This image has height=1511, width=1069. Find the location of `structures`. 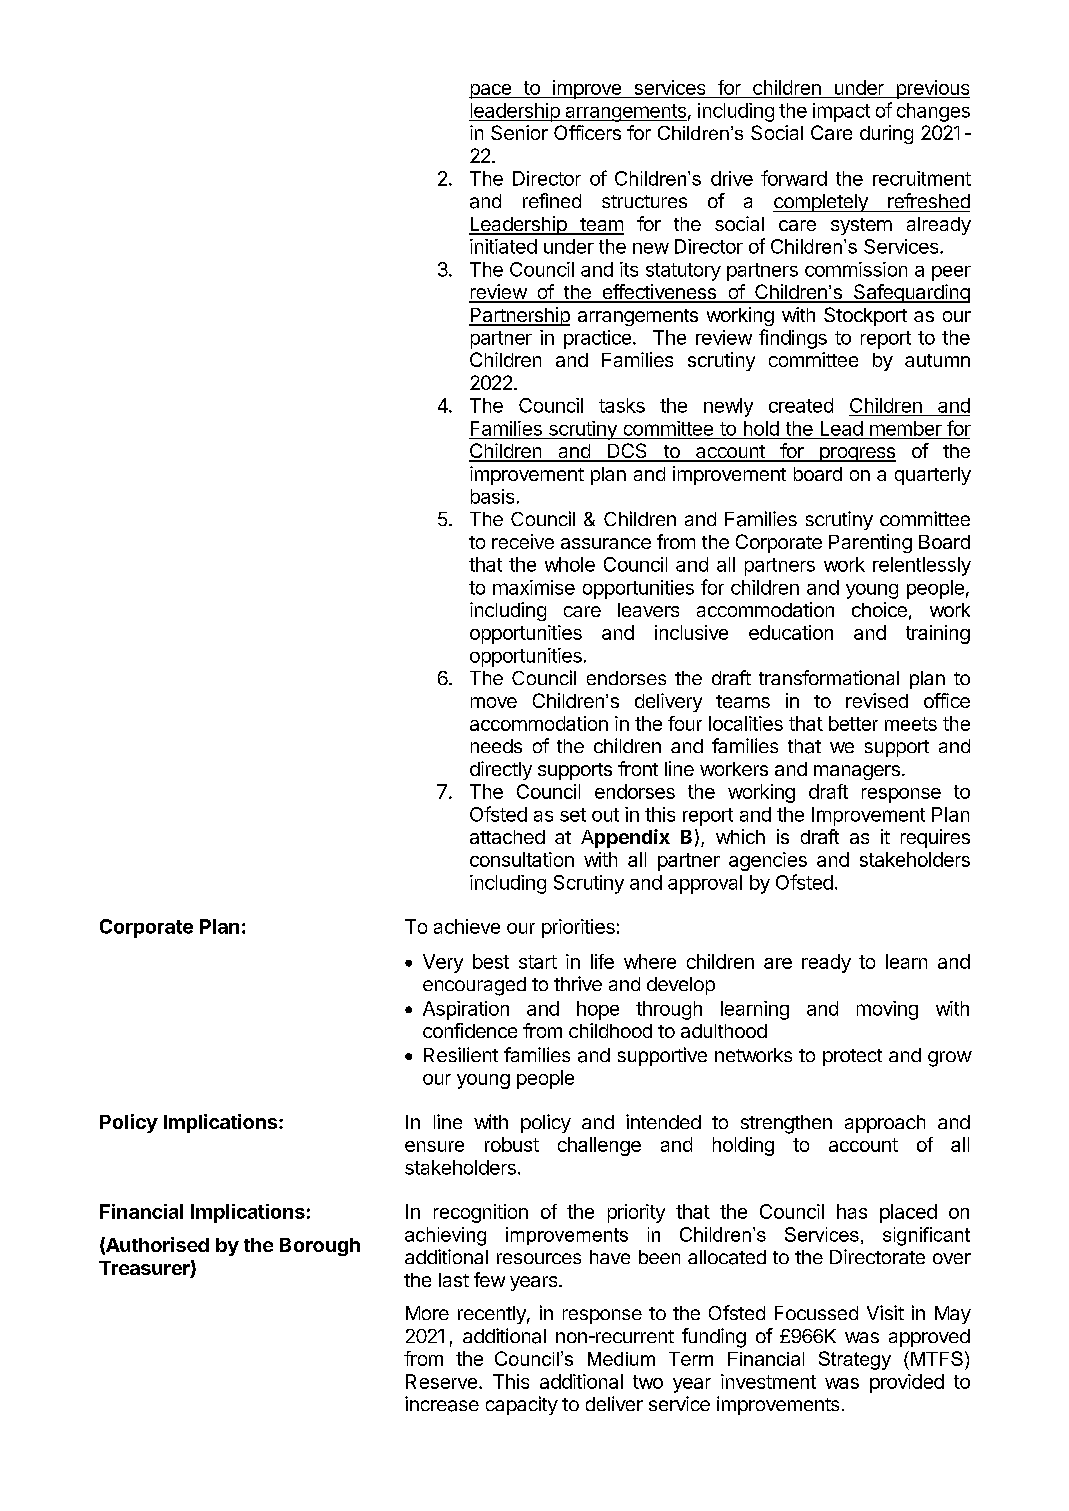

structures is located at coordinates (644, 201).
